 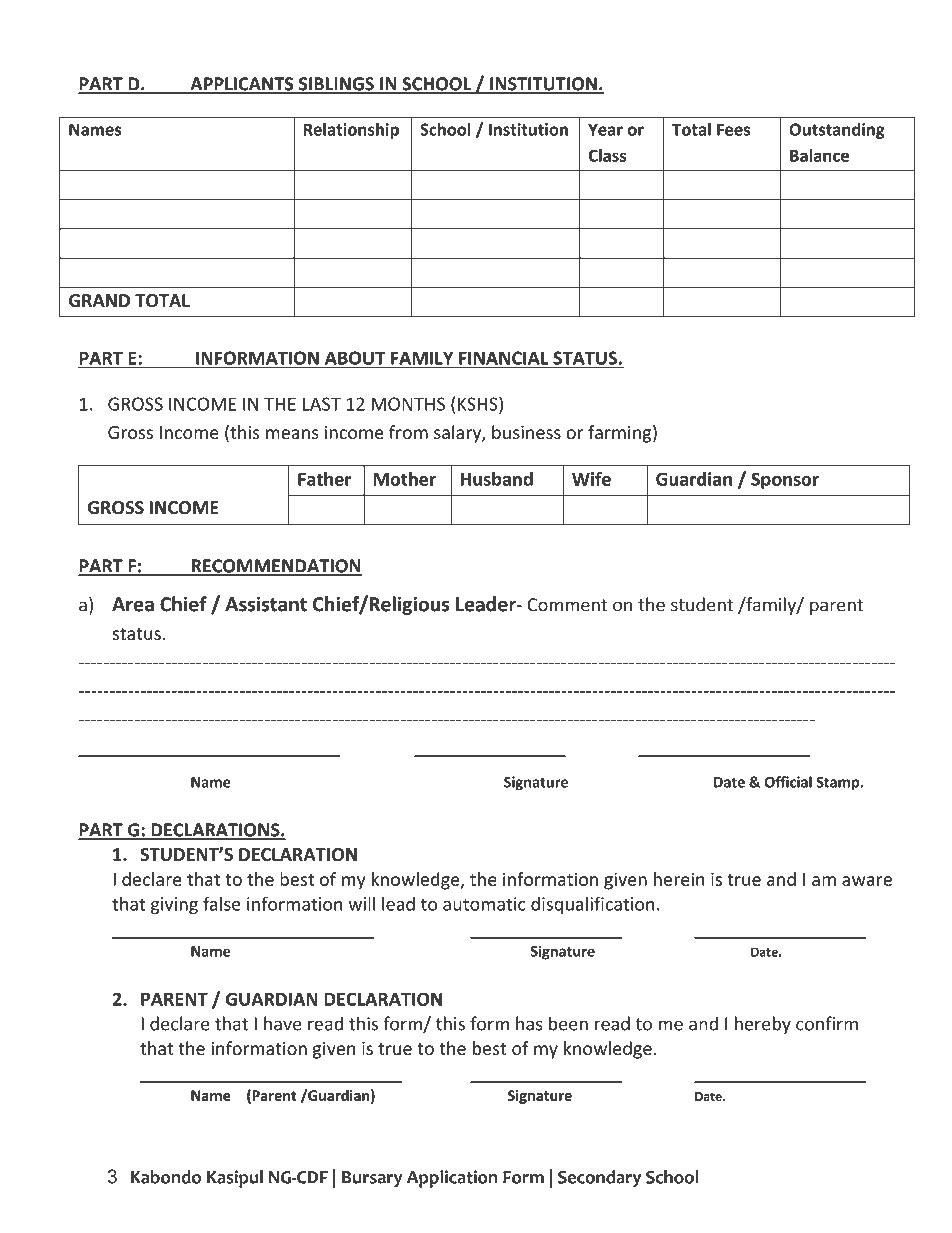 What do you see at coordinates (605, 129) in the screenshot?
I see `Year` at bounding box center [605, 129].
